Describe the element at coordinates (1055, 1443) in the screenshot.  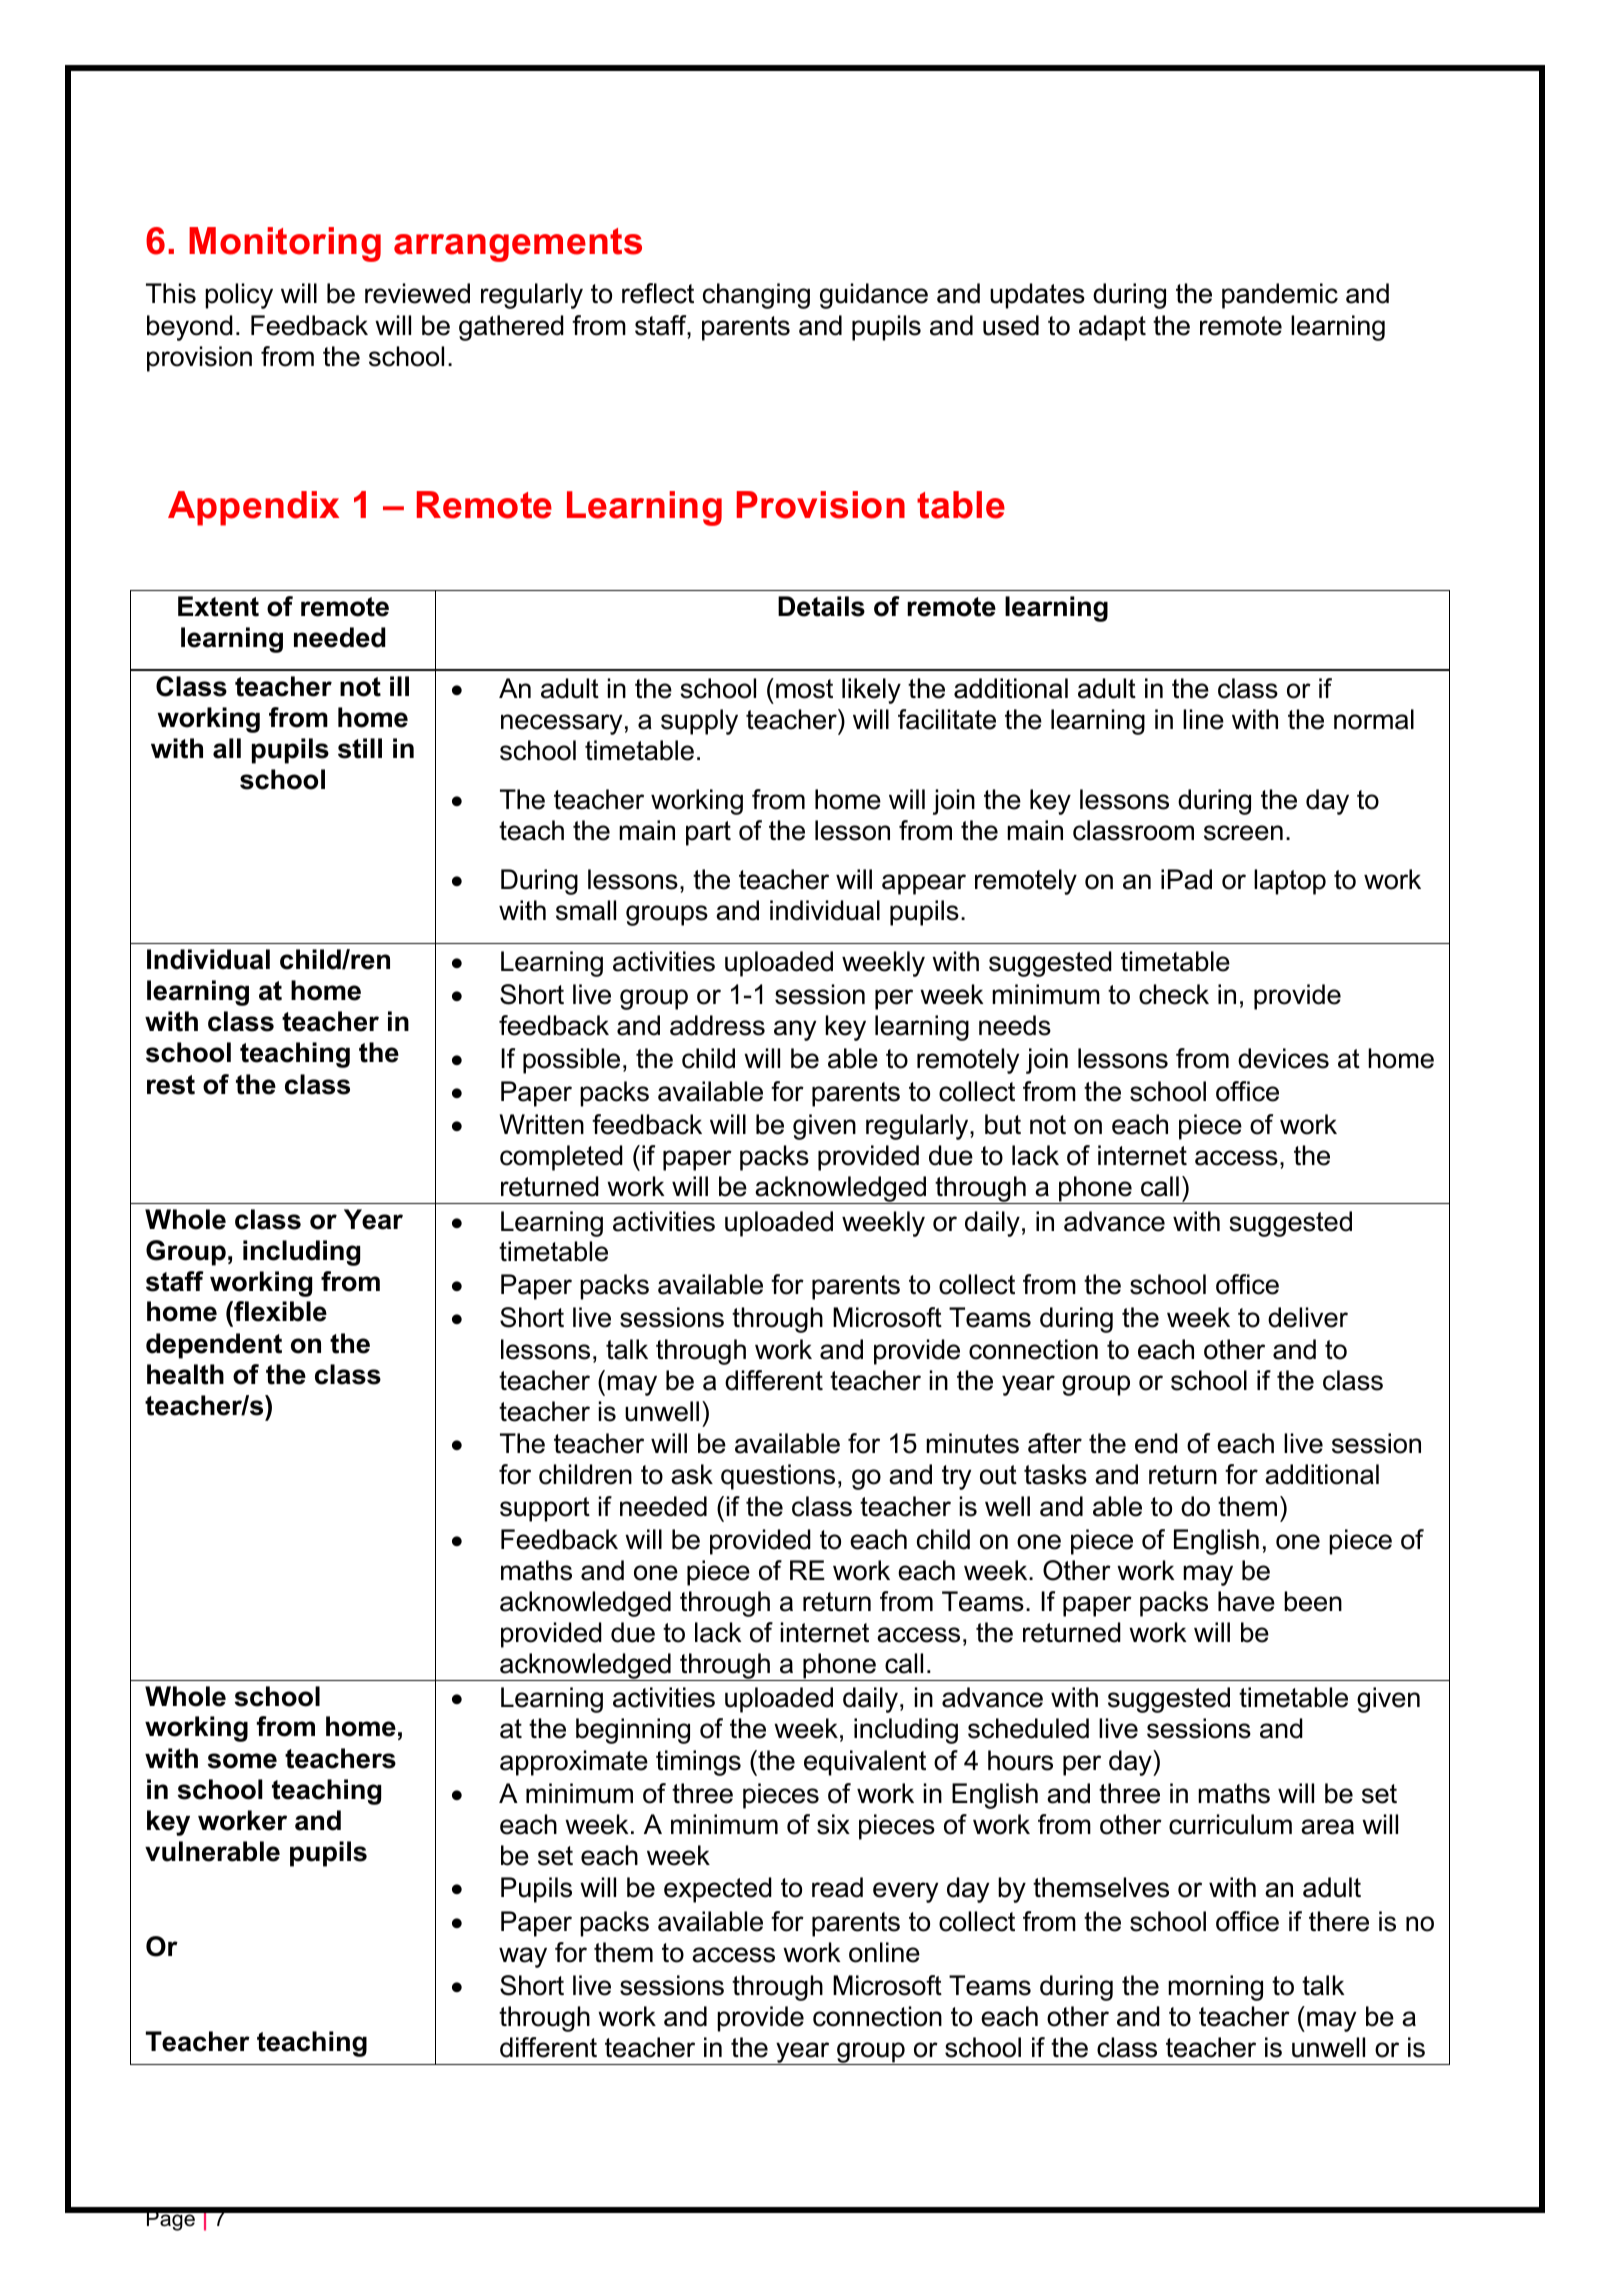
I see `after` at that location.
